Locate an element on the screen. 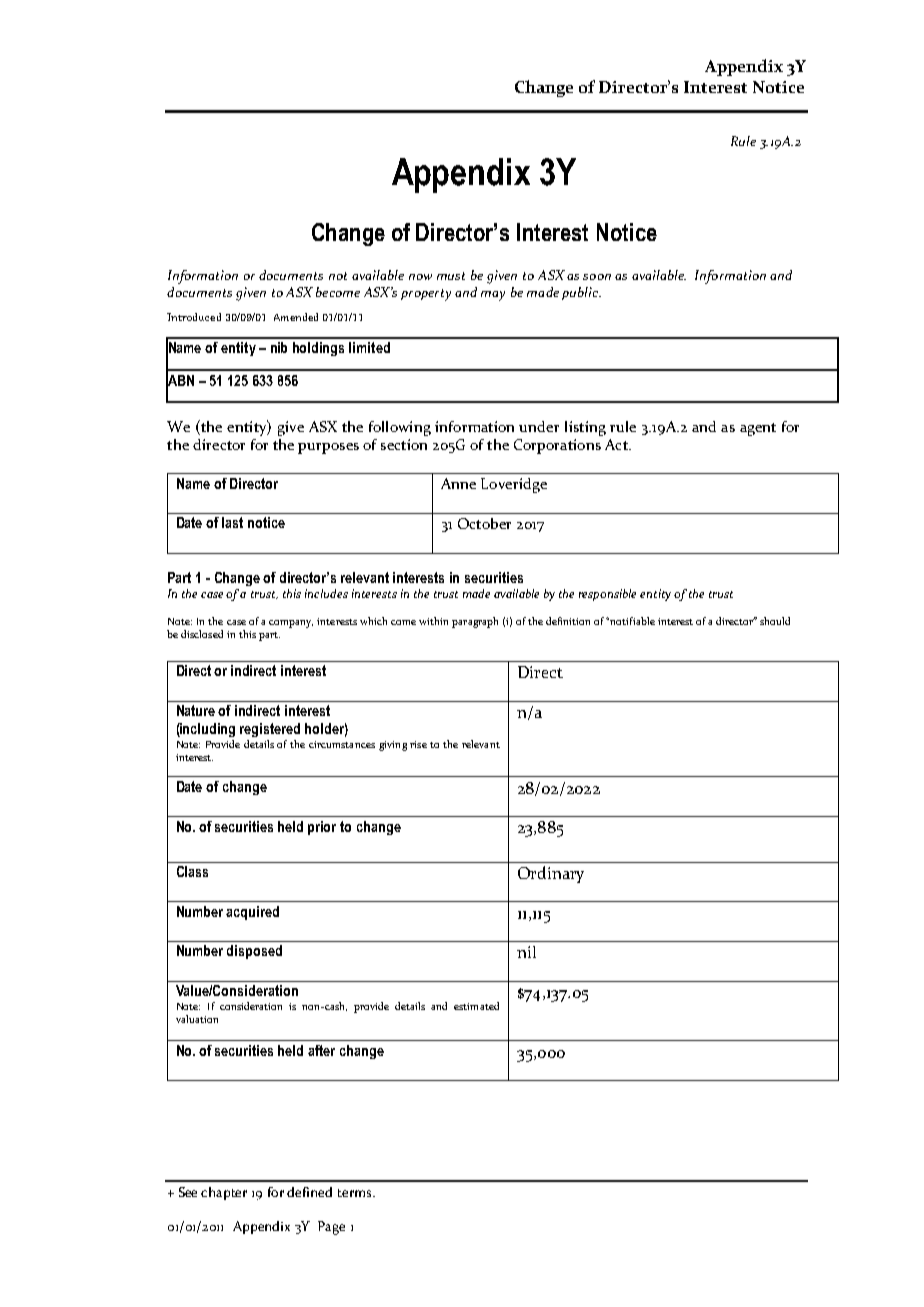 The image size is (924, 1307). rise is located at coordinates (418, 744).
